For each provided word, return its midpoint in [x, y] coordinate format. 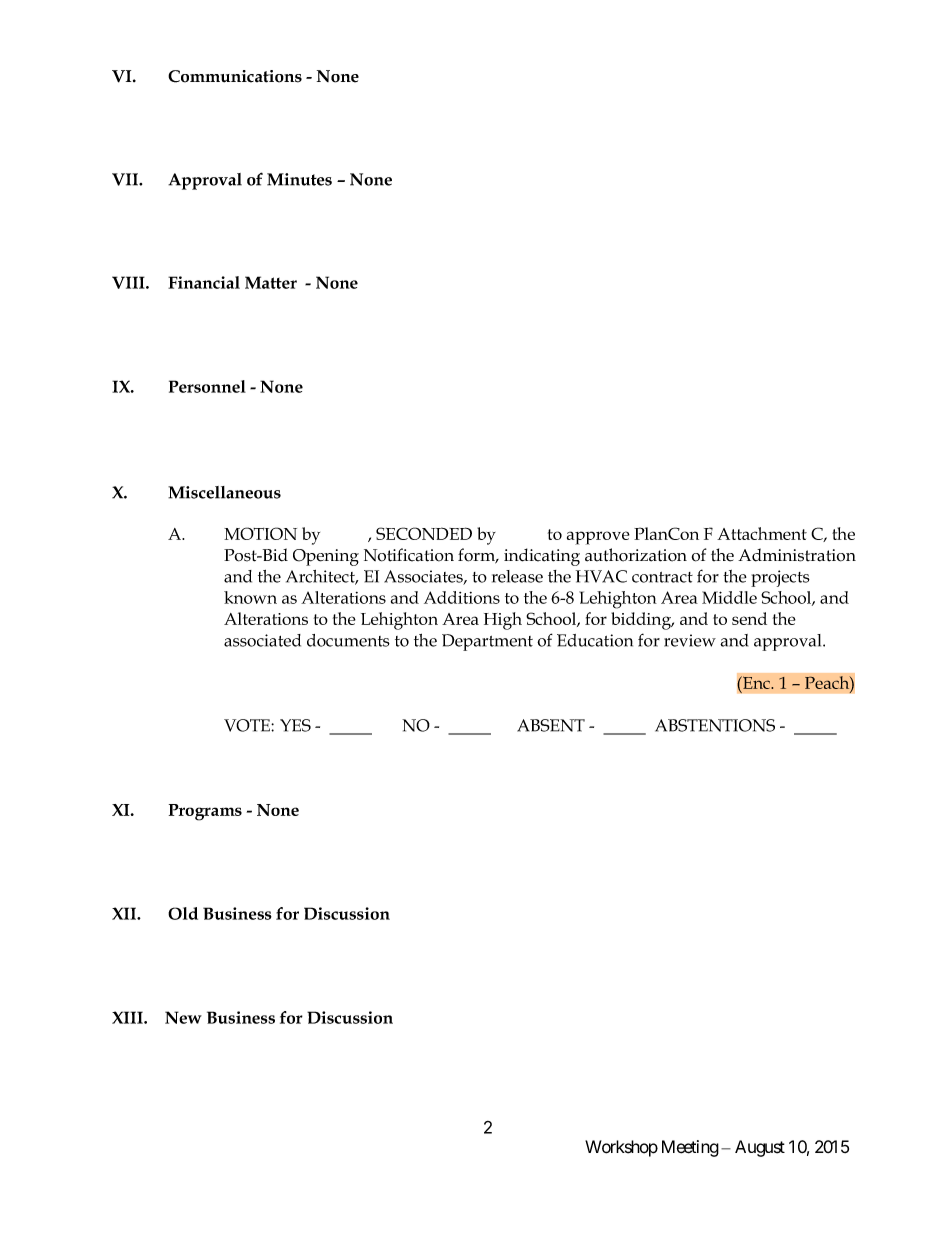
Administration [797, 555]
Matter [271, 282]
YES [295, 725]
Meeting [690, 1148]
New [183, 1017]
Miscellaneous [224, 492]
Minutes [299, 179]
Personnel [207, 386]
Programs [205, 812]
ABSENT [551, 725]
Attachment [762, 533]
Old [183, 913]
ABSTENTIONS [715, 725]
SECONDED [424, 533]
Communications [235, 76]
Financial [204, 282]
